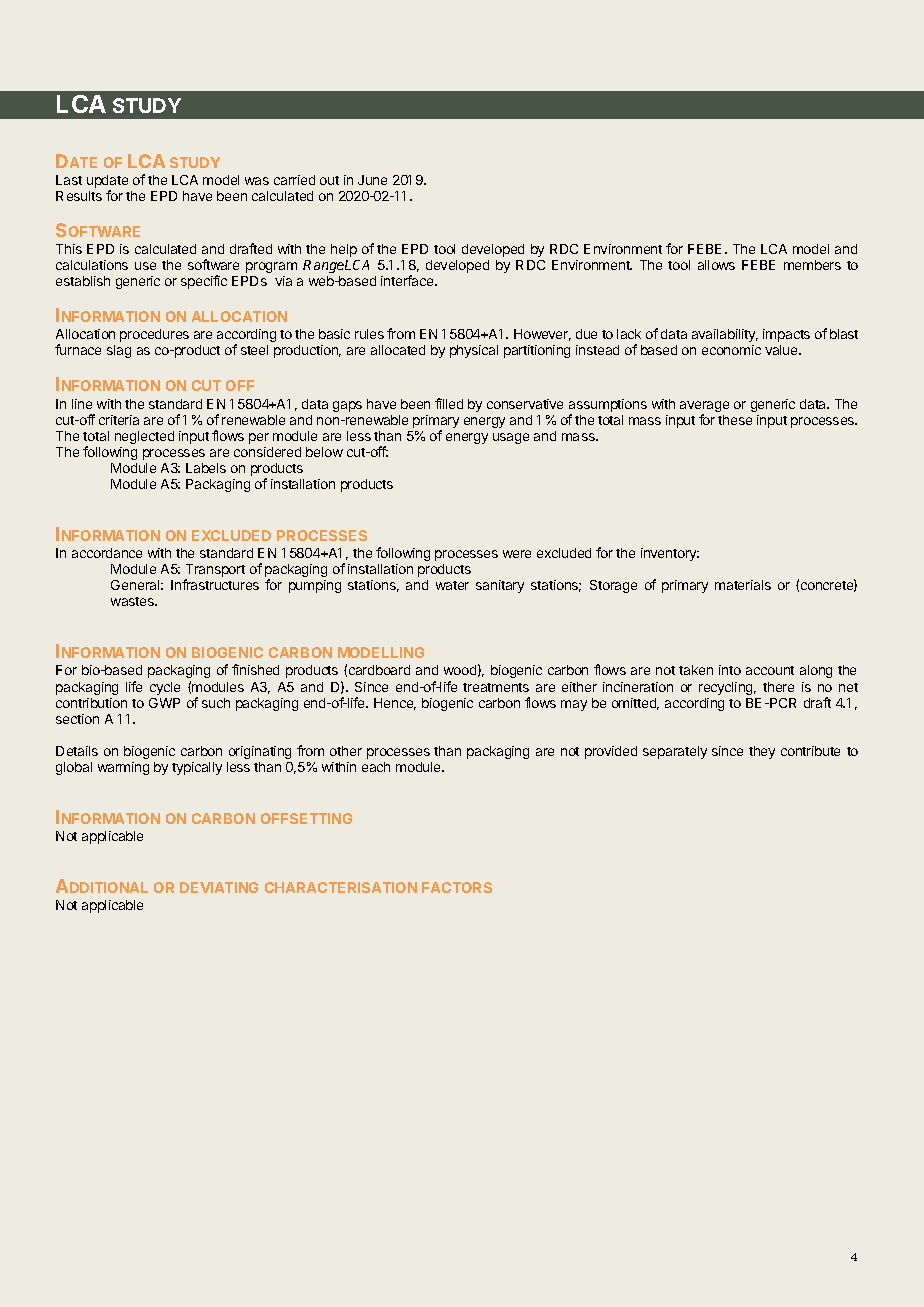 The image size is (924, 1307). I want to click on FACTORS, so click(457, 887).
